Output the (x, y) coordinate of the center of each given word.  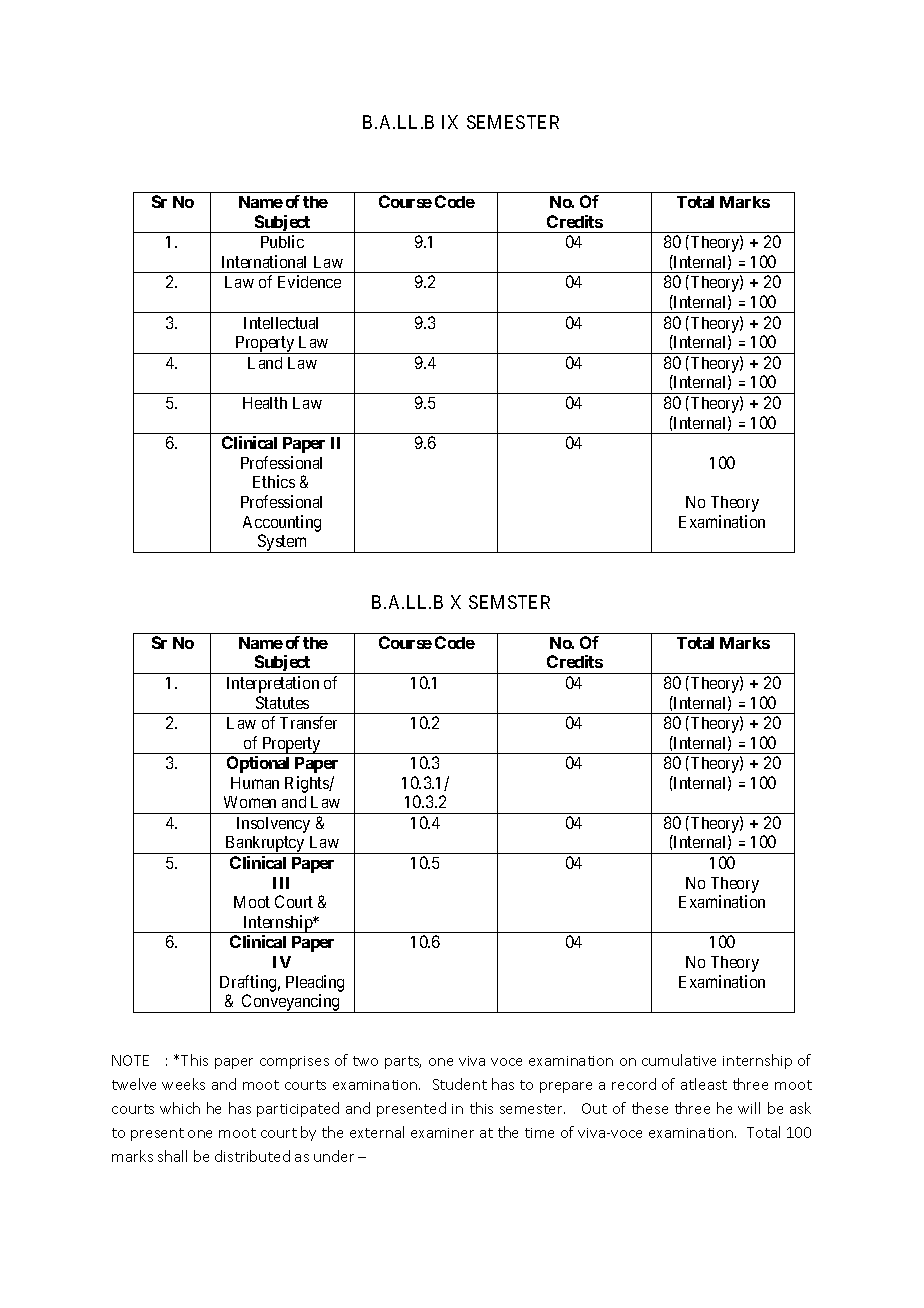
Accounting (282, 523)
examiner (442, 1133)
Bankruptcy (265, 845)
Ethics (274, 481)
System (282, 543)
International (264, 261)
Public (282, 241)
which (180, 1108)
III (281, 883)
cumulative (679, 1060)
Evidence (309, 281)
